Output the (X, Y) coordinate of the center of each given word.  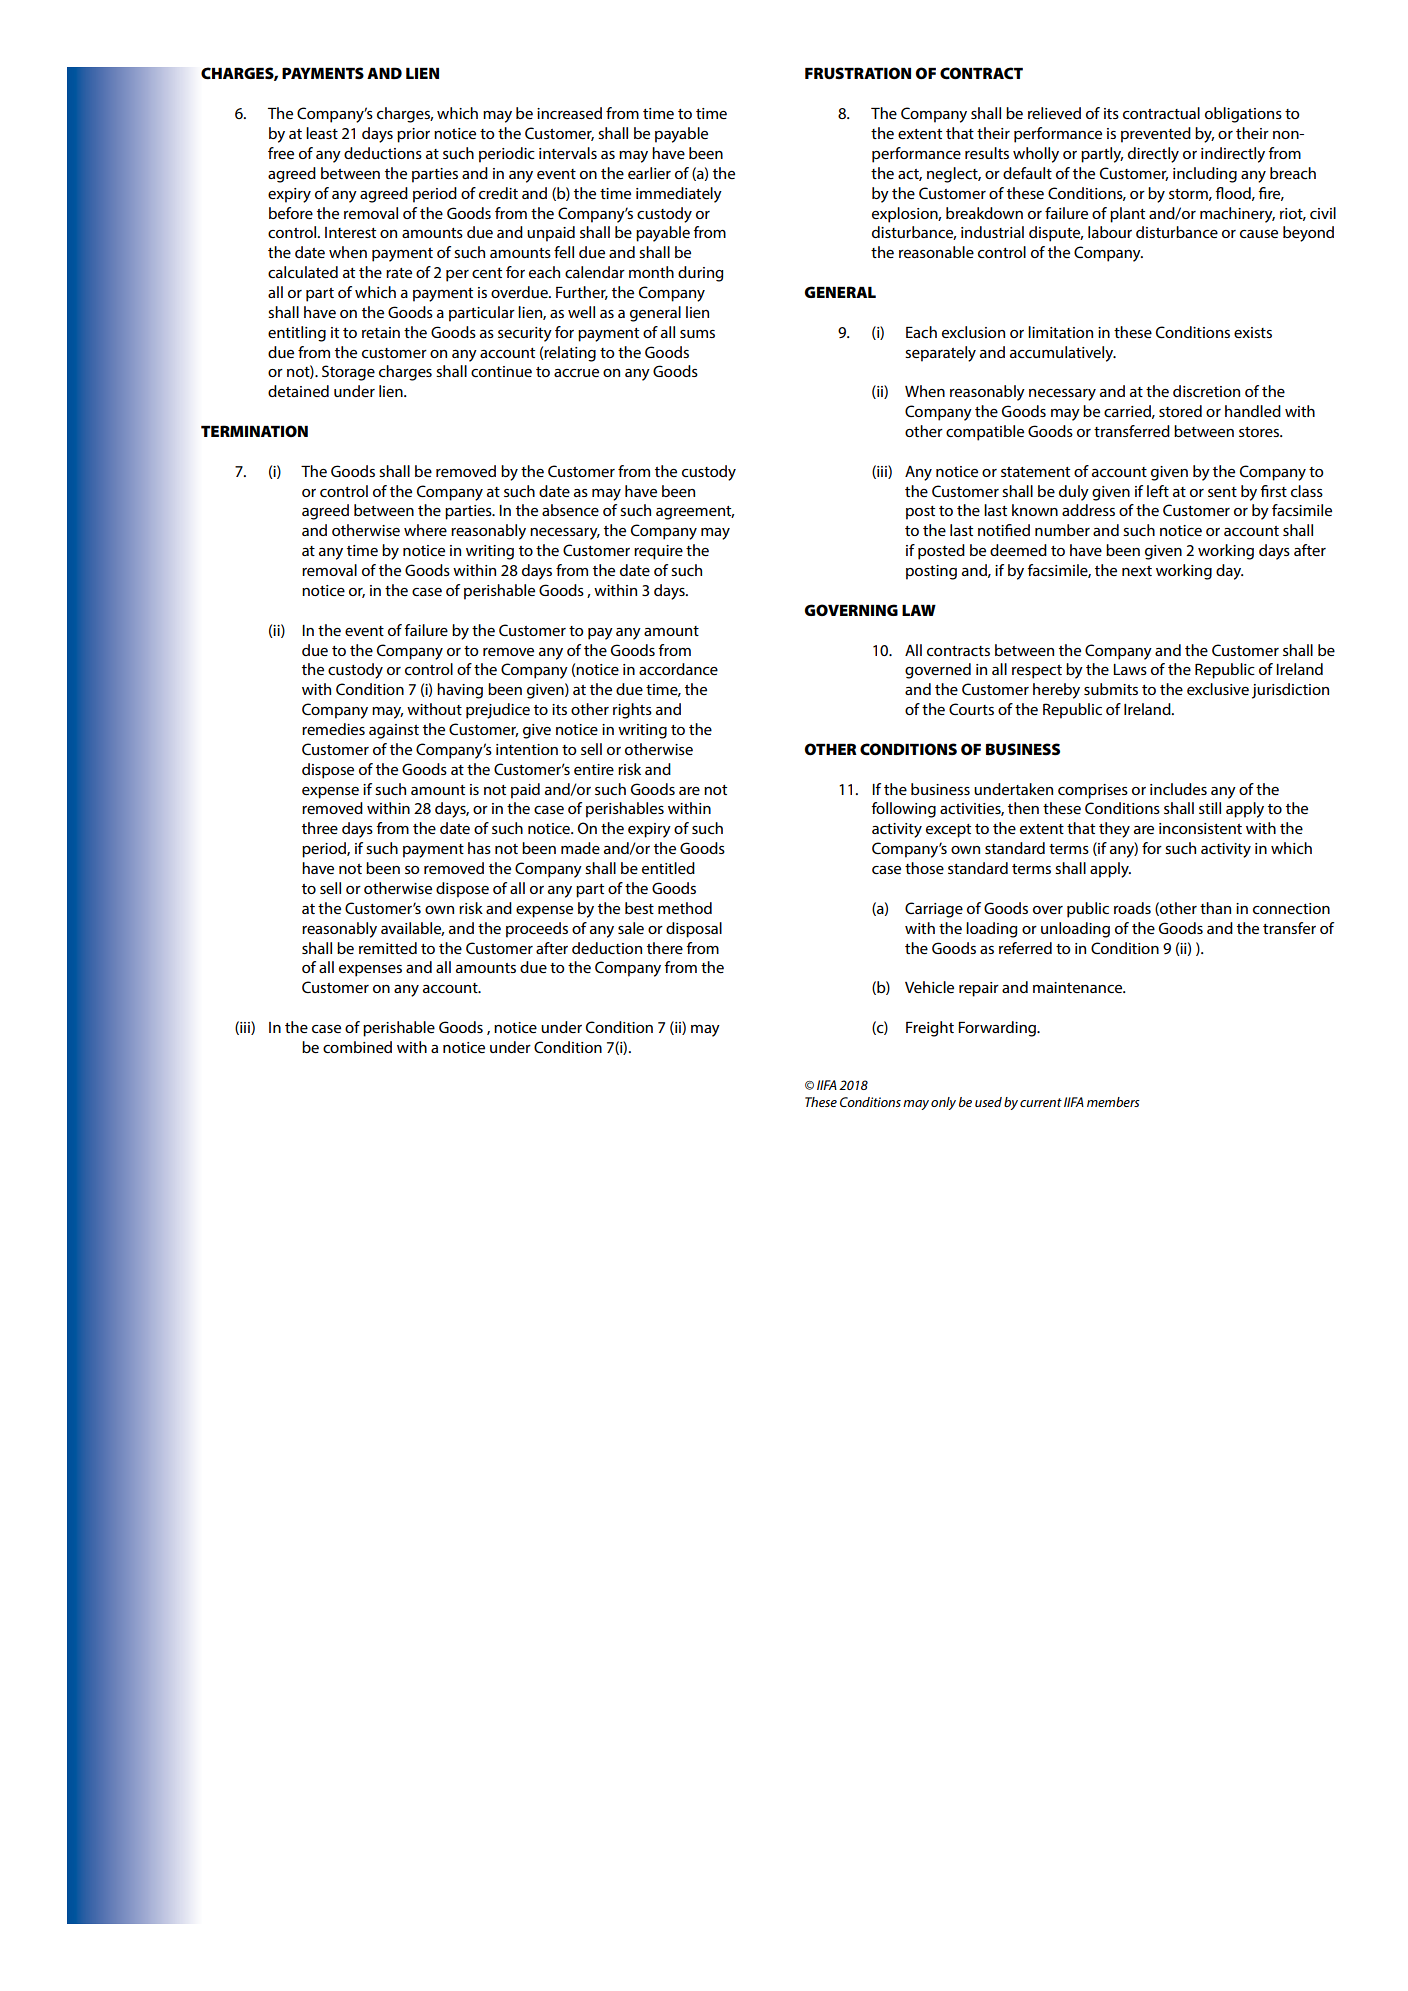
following (903, 810)
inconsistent (1200, 828)
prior (413, 135)
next (1137, 571)
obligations (1243, 115)
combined (357, 1047)
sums (697, 334)
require (658, 552)
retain (381, 332)
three (320, 828)
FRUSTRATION (858, 73)
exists (1253, 332)
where (425, 530)
